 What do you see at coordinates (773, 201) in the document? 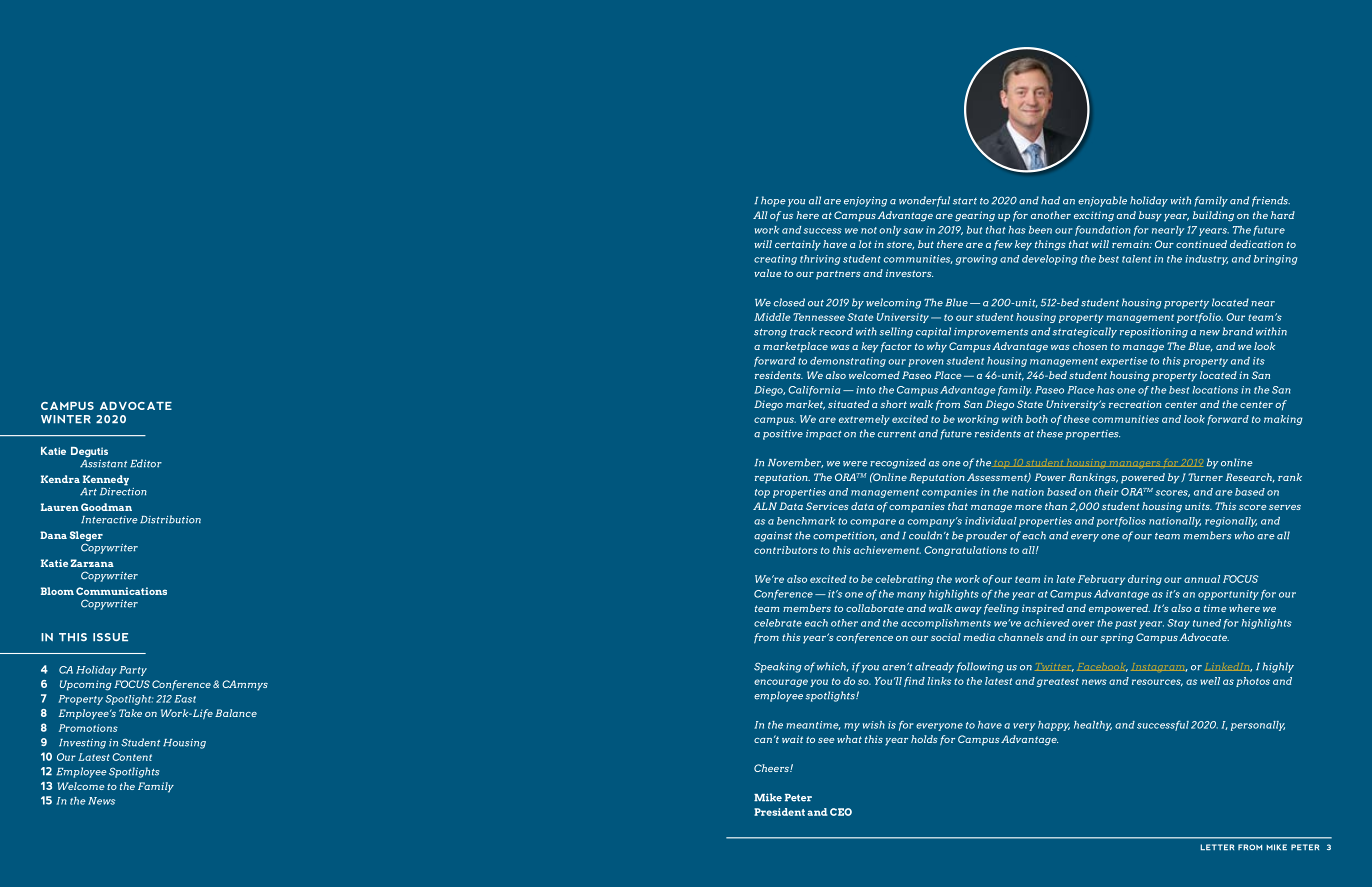
I see `hope` at bounding box center [773, 201].
